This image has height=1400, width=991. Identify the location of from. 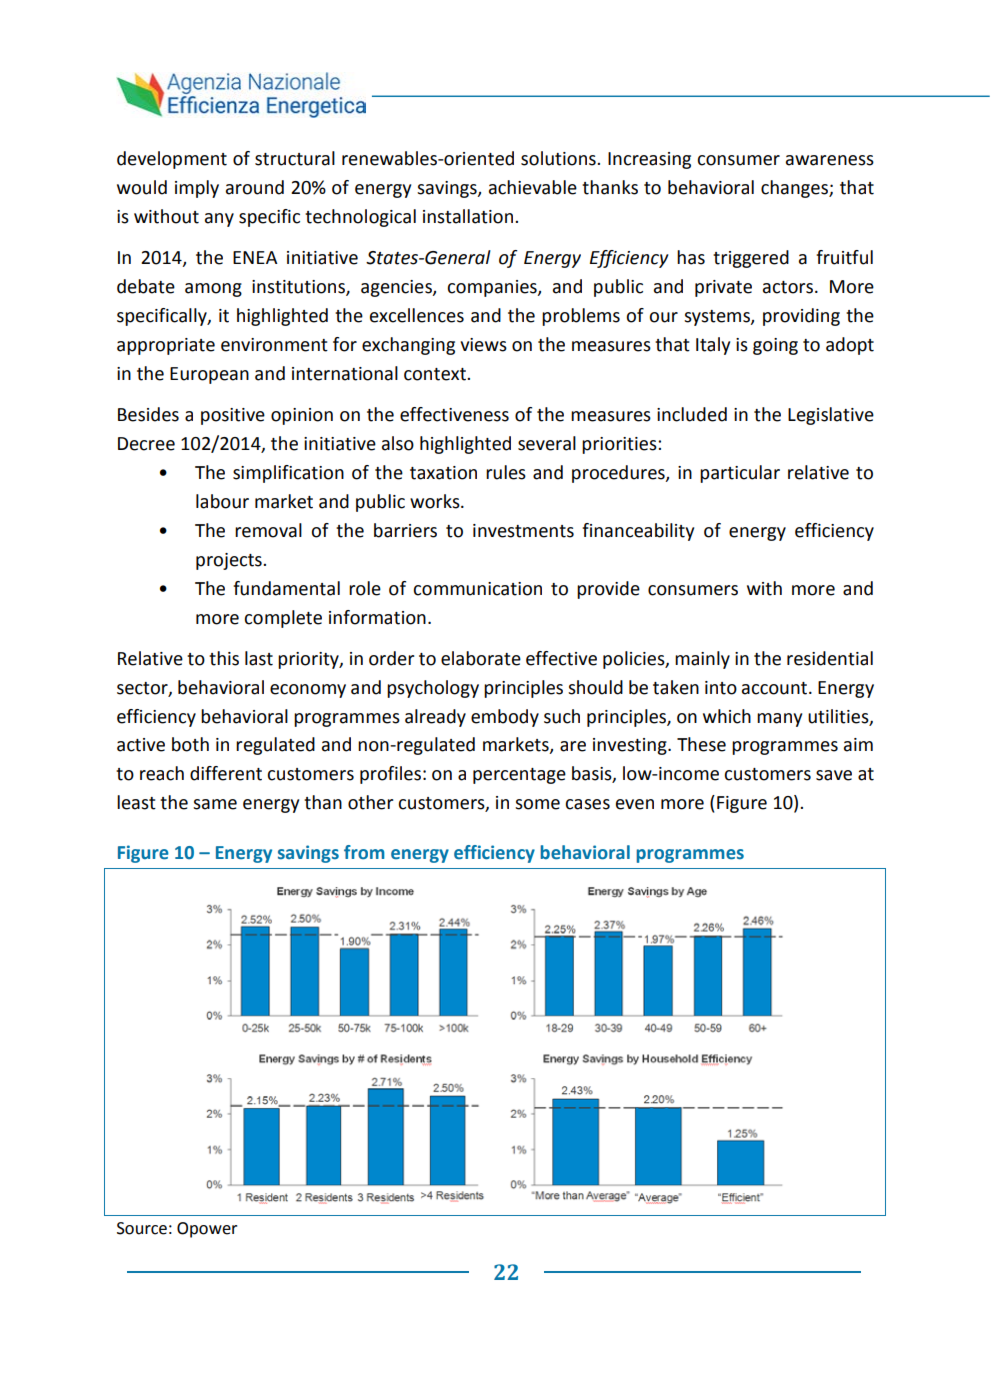
(364, 852).
